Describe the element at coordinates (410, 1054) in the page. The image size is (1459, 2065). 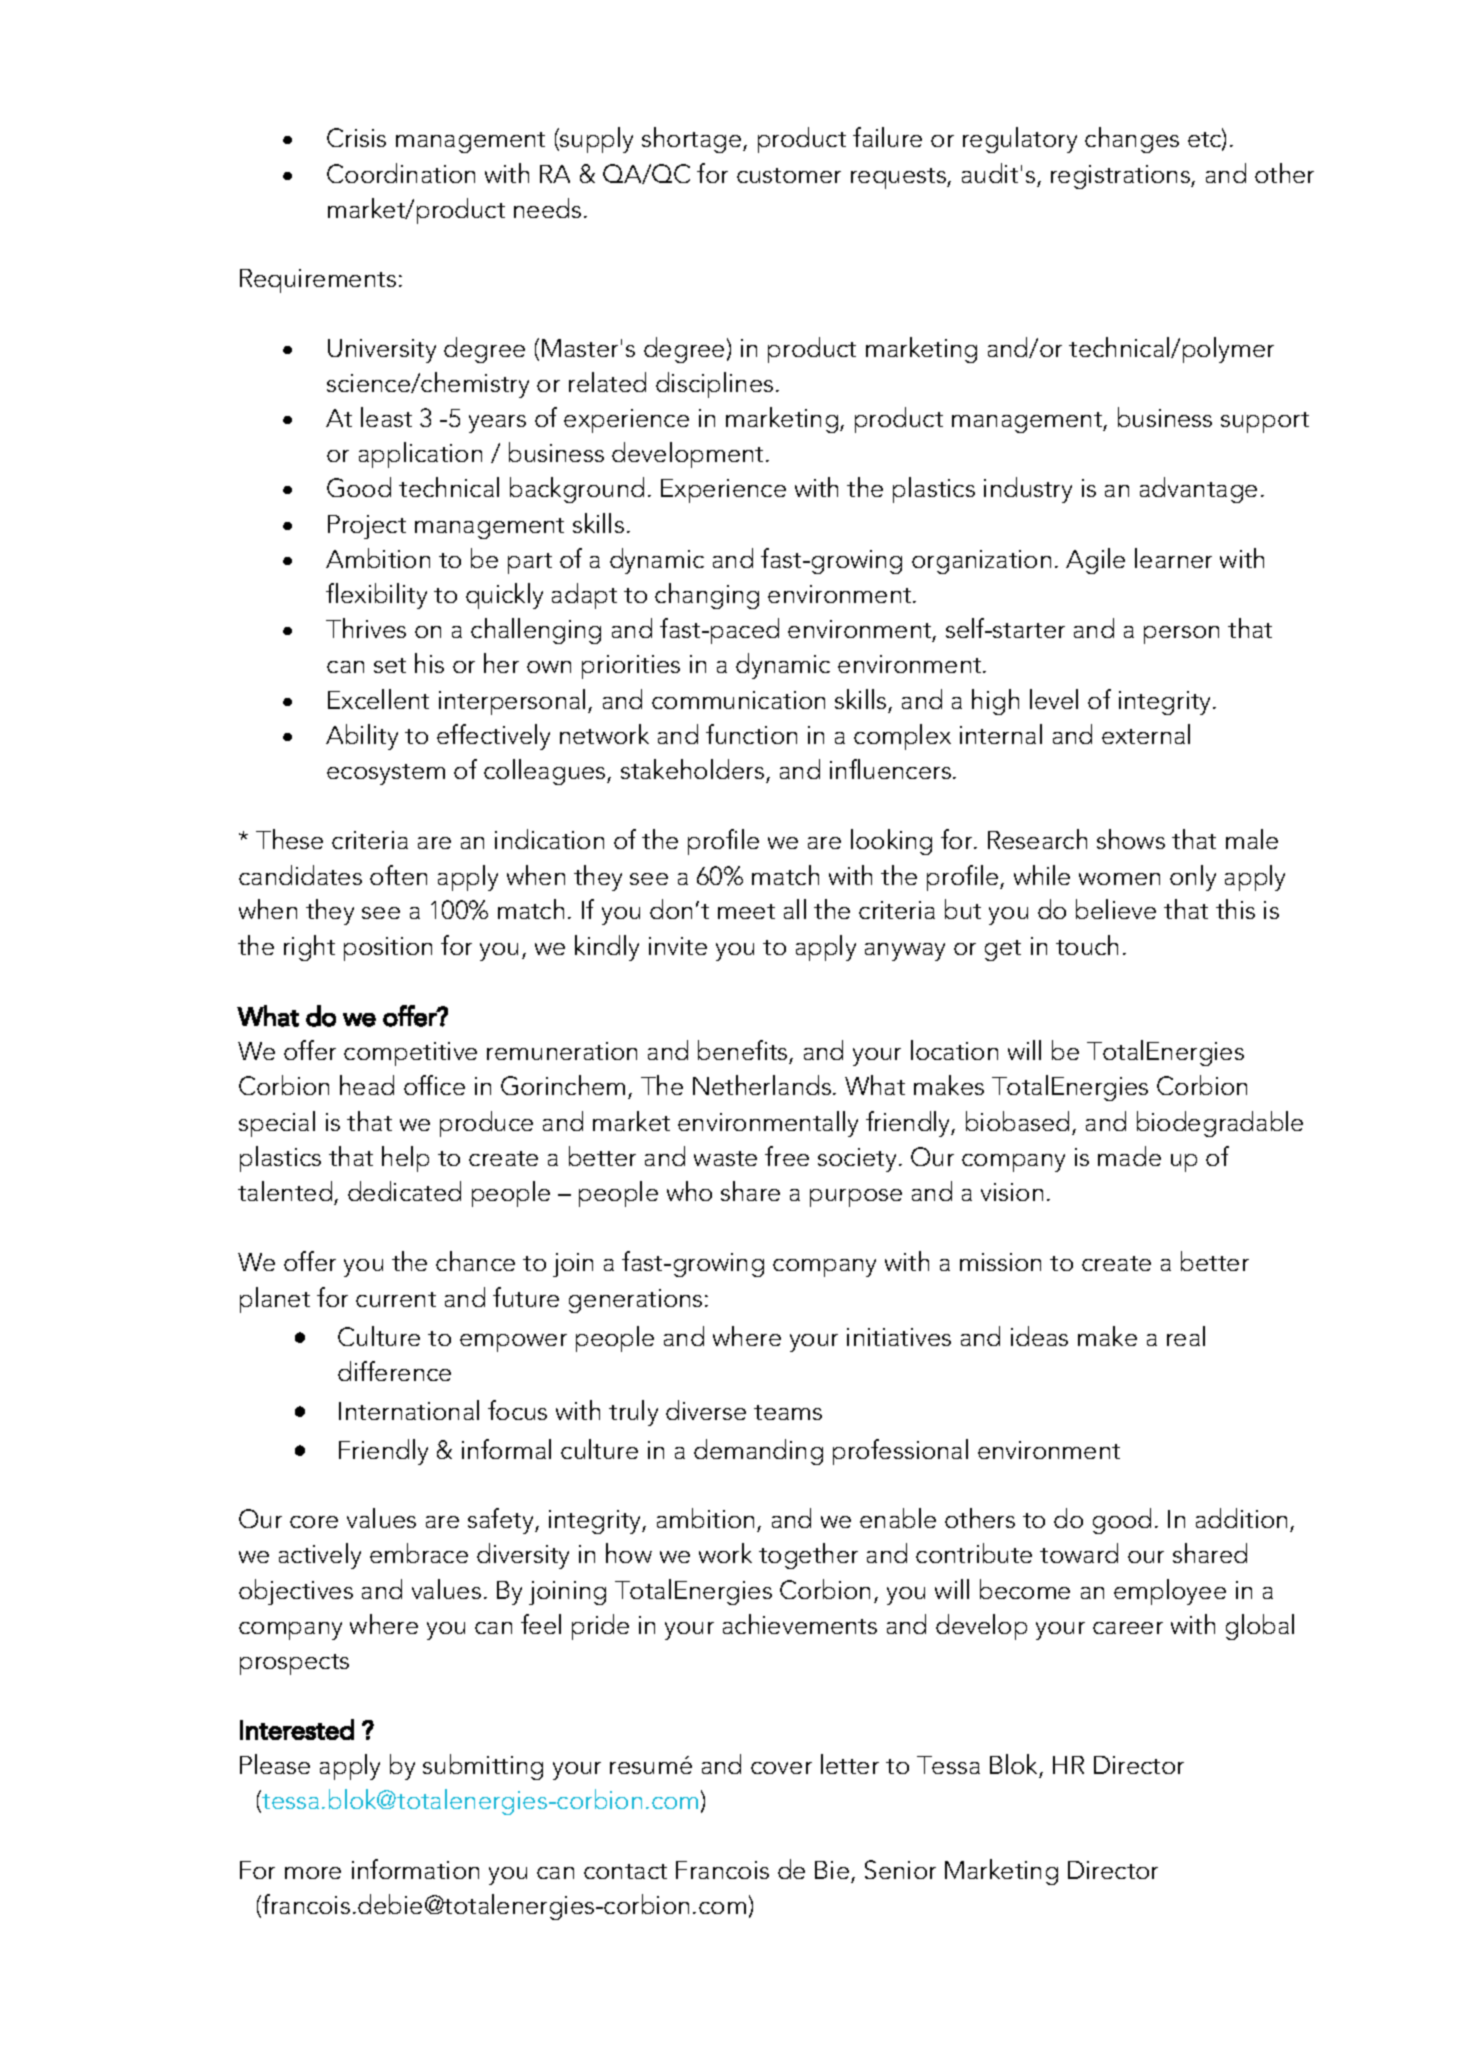
I see `competitive` at that location.
